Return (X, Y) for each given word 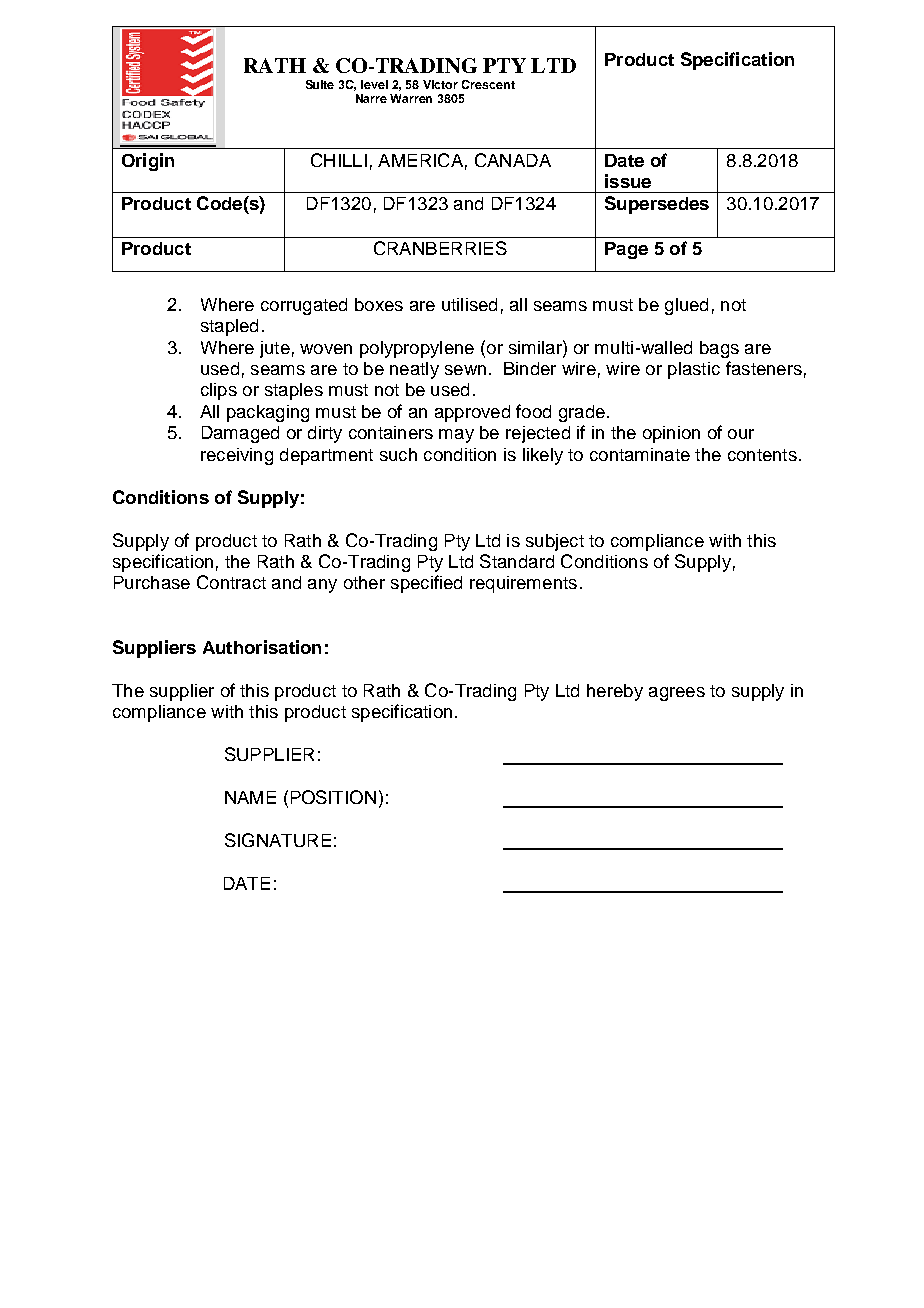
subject (555, 542)
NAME (250, 797)
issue (628, 181)
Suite (320, 84)
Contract (231, 582)
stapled (229, 327)
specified (426, 584)
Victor (440, 84)
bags (719, 349)
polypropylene (417, 349)
